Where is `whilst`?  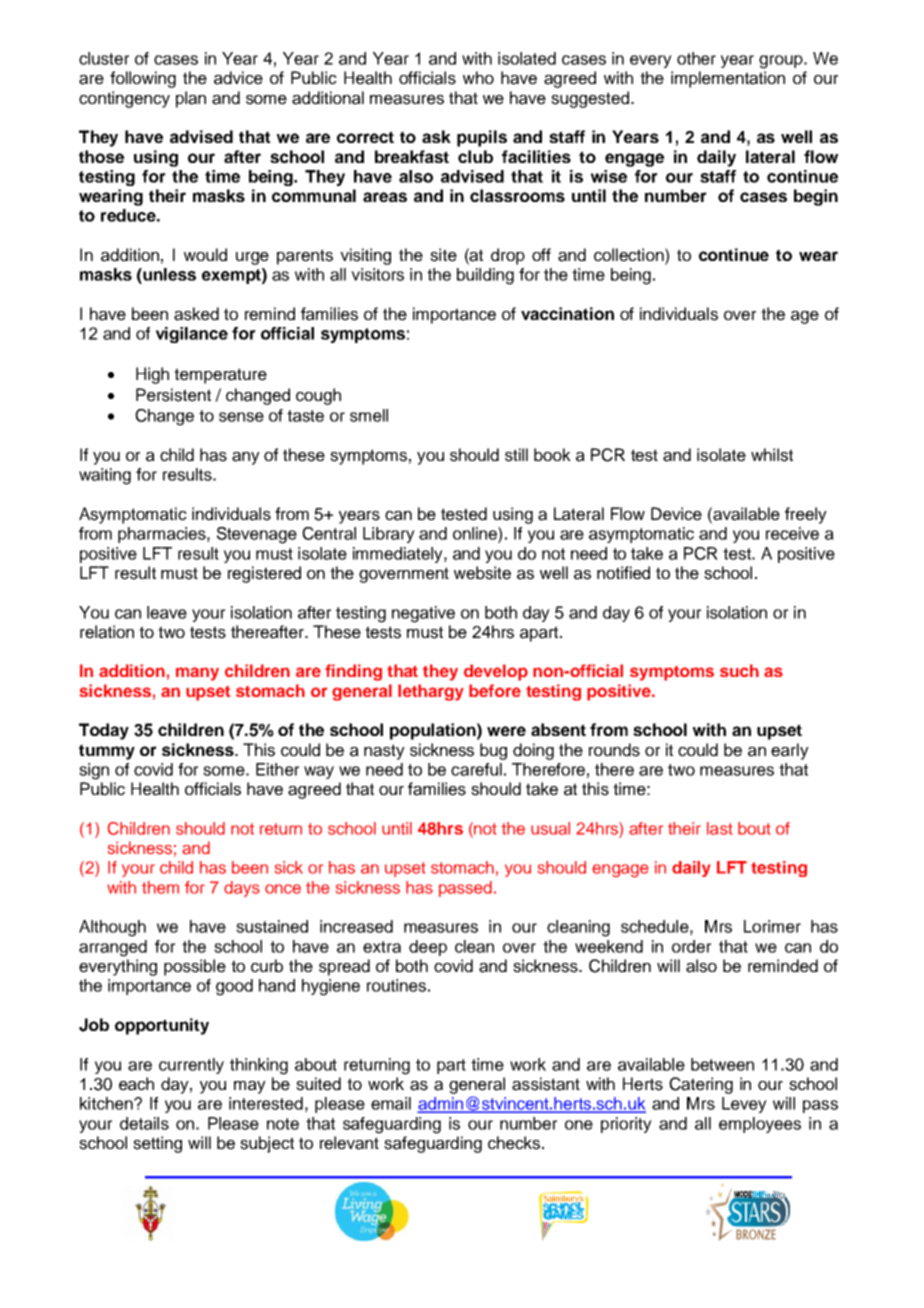
whilst is located at coordinates (772, 455).
